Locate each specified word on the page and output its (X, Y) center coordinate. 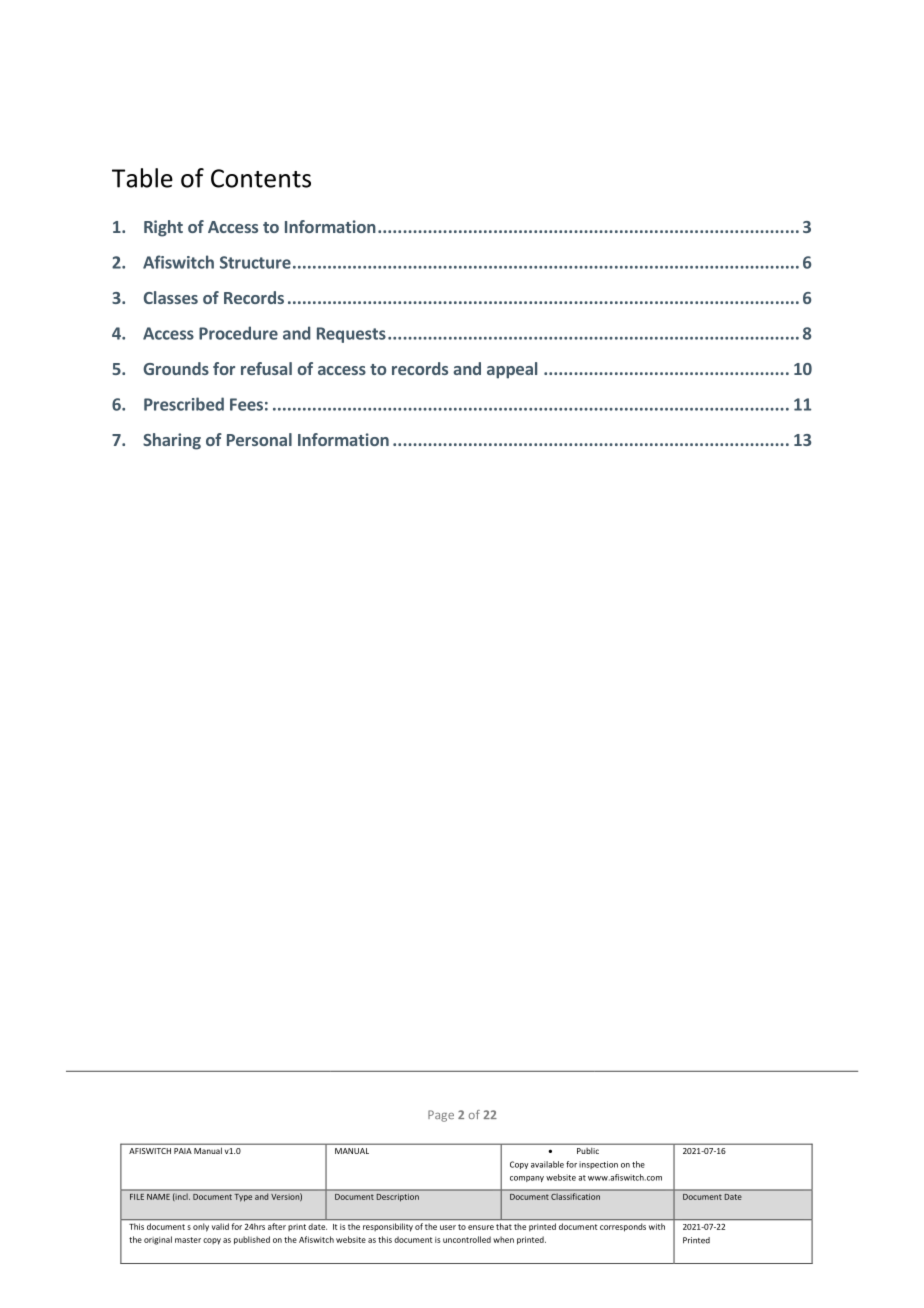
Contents (261, 178)
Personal (259, 439)
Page (441, 1116)
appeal (512, 370)
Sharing (172, 441)
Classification (575, 1196)
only (201, 1227)
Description (398, 1197)
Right (163, 228)
